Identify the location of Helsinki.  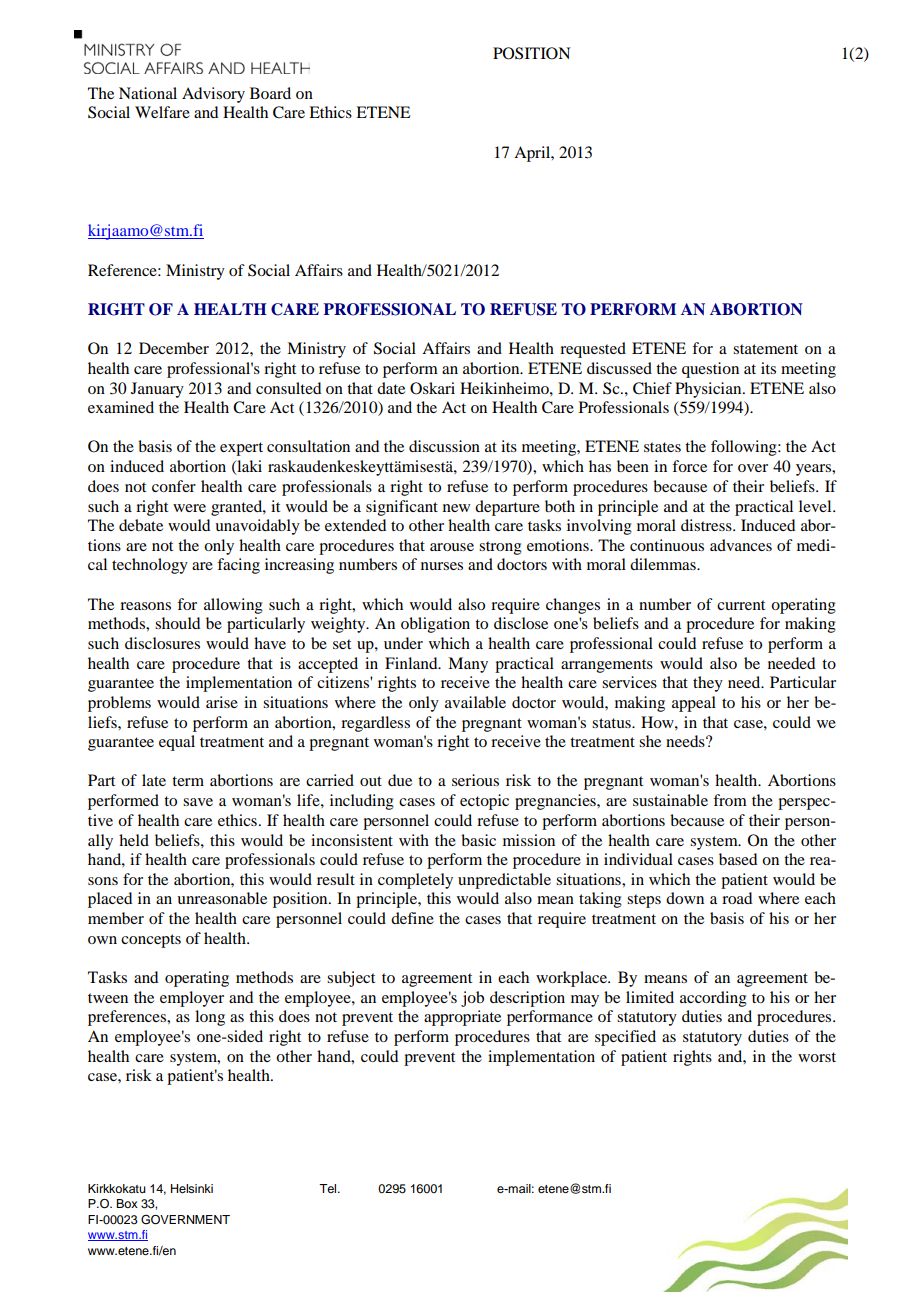
(192, 1188).
